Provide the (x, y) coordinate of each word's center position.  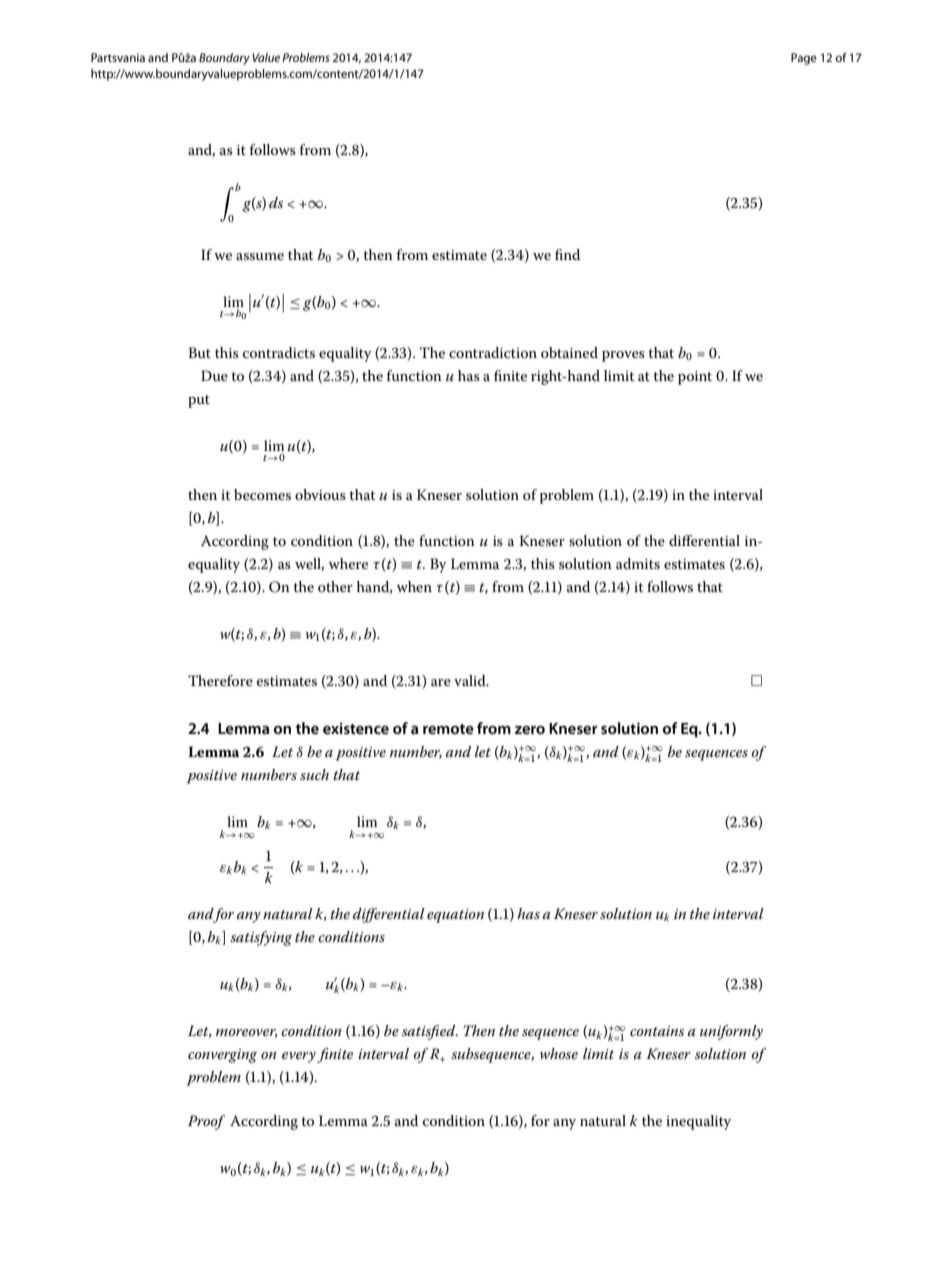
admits (638, 563)
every (300, 1057)
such (314, 774)
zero (530, 730)
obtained (569, 352)
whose (559, 1053)
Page (804, 59)
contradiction (493, 352)
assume (260, 256)
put (199, 401)
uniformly (731, 1032)
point (695, 378)
